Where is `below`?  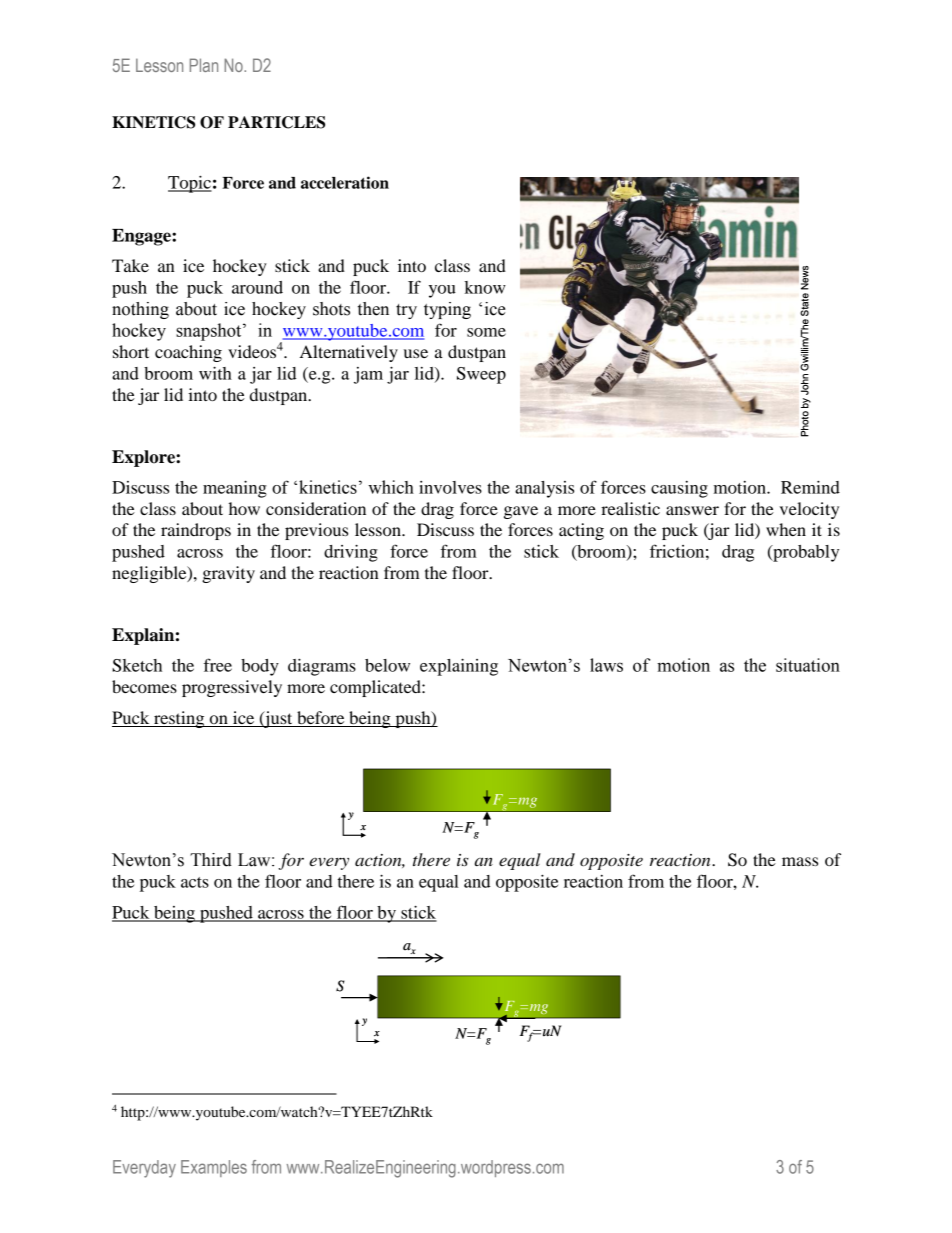 below is located at coordinates (387, 665).
